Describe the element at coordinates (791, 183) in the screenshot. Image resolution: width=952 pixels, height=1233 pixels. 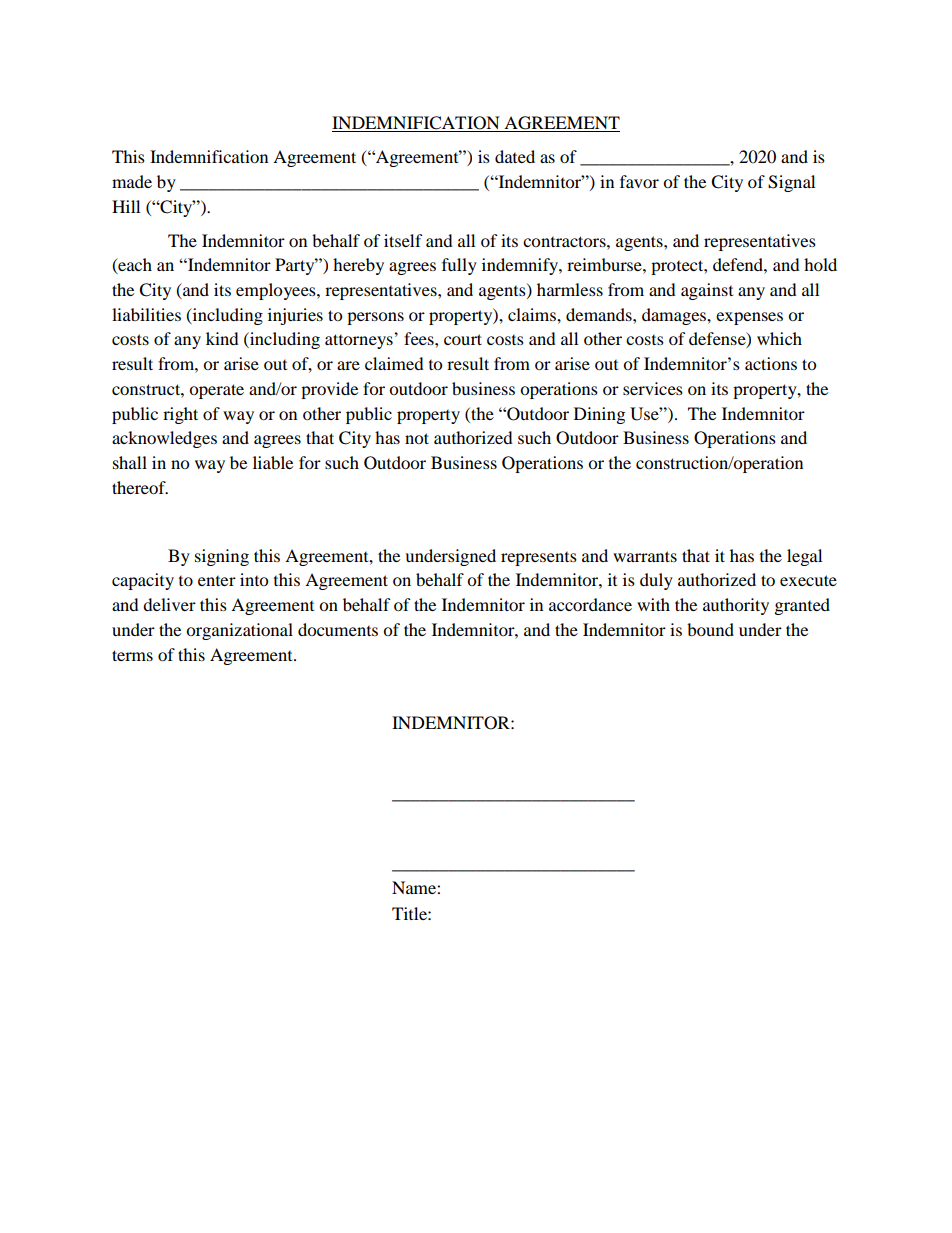
I see `Signal` at that location.
